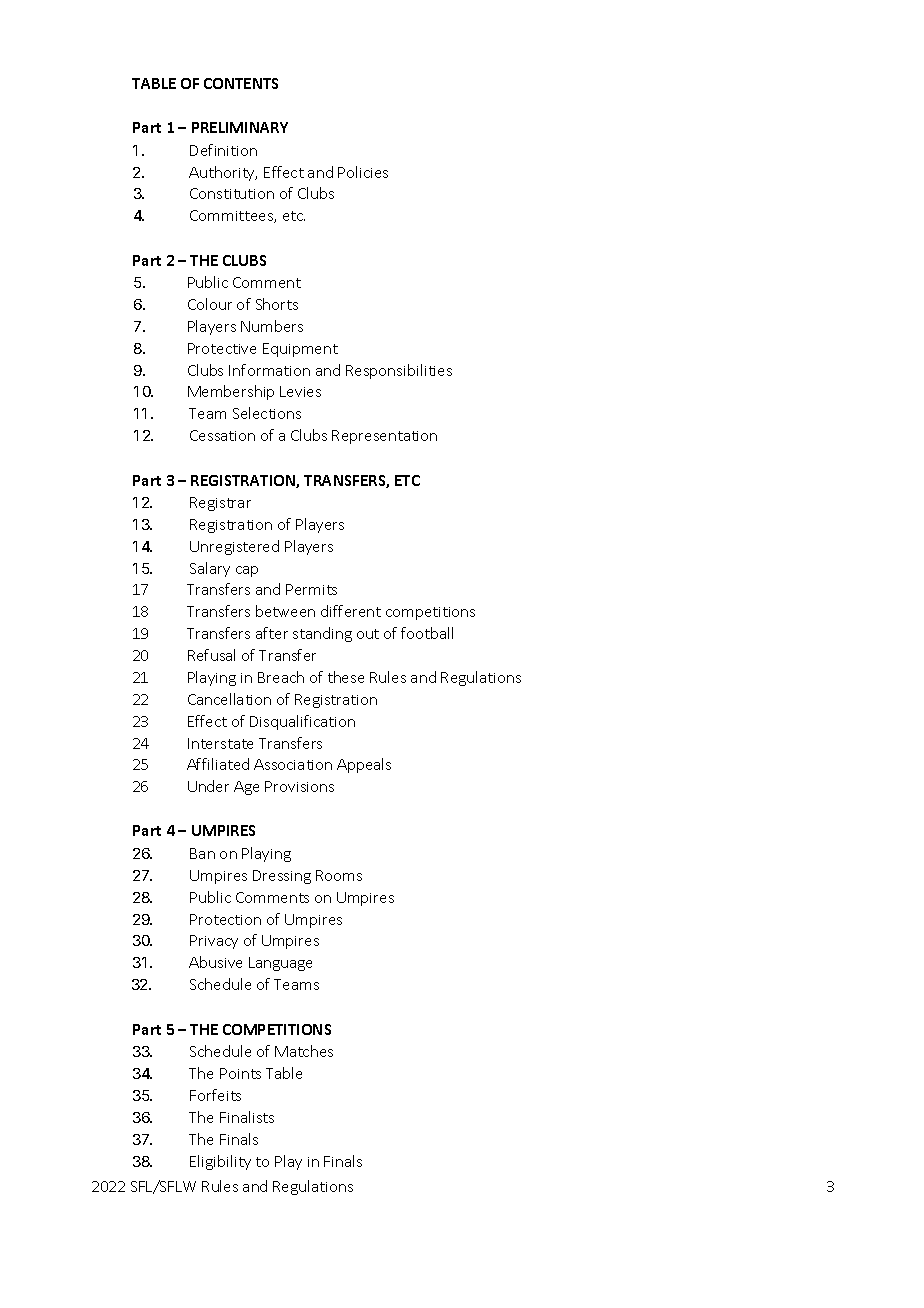  I want to click on PRELIMINARY, so click(240, 127).
